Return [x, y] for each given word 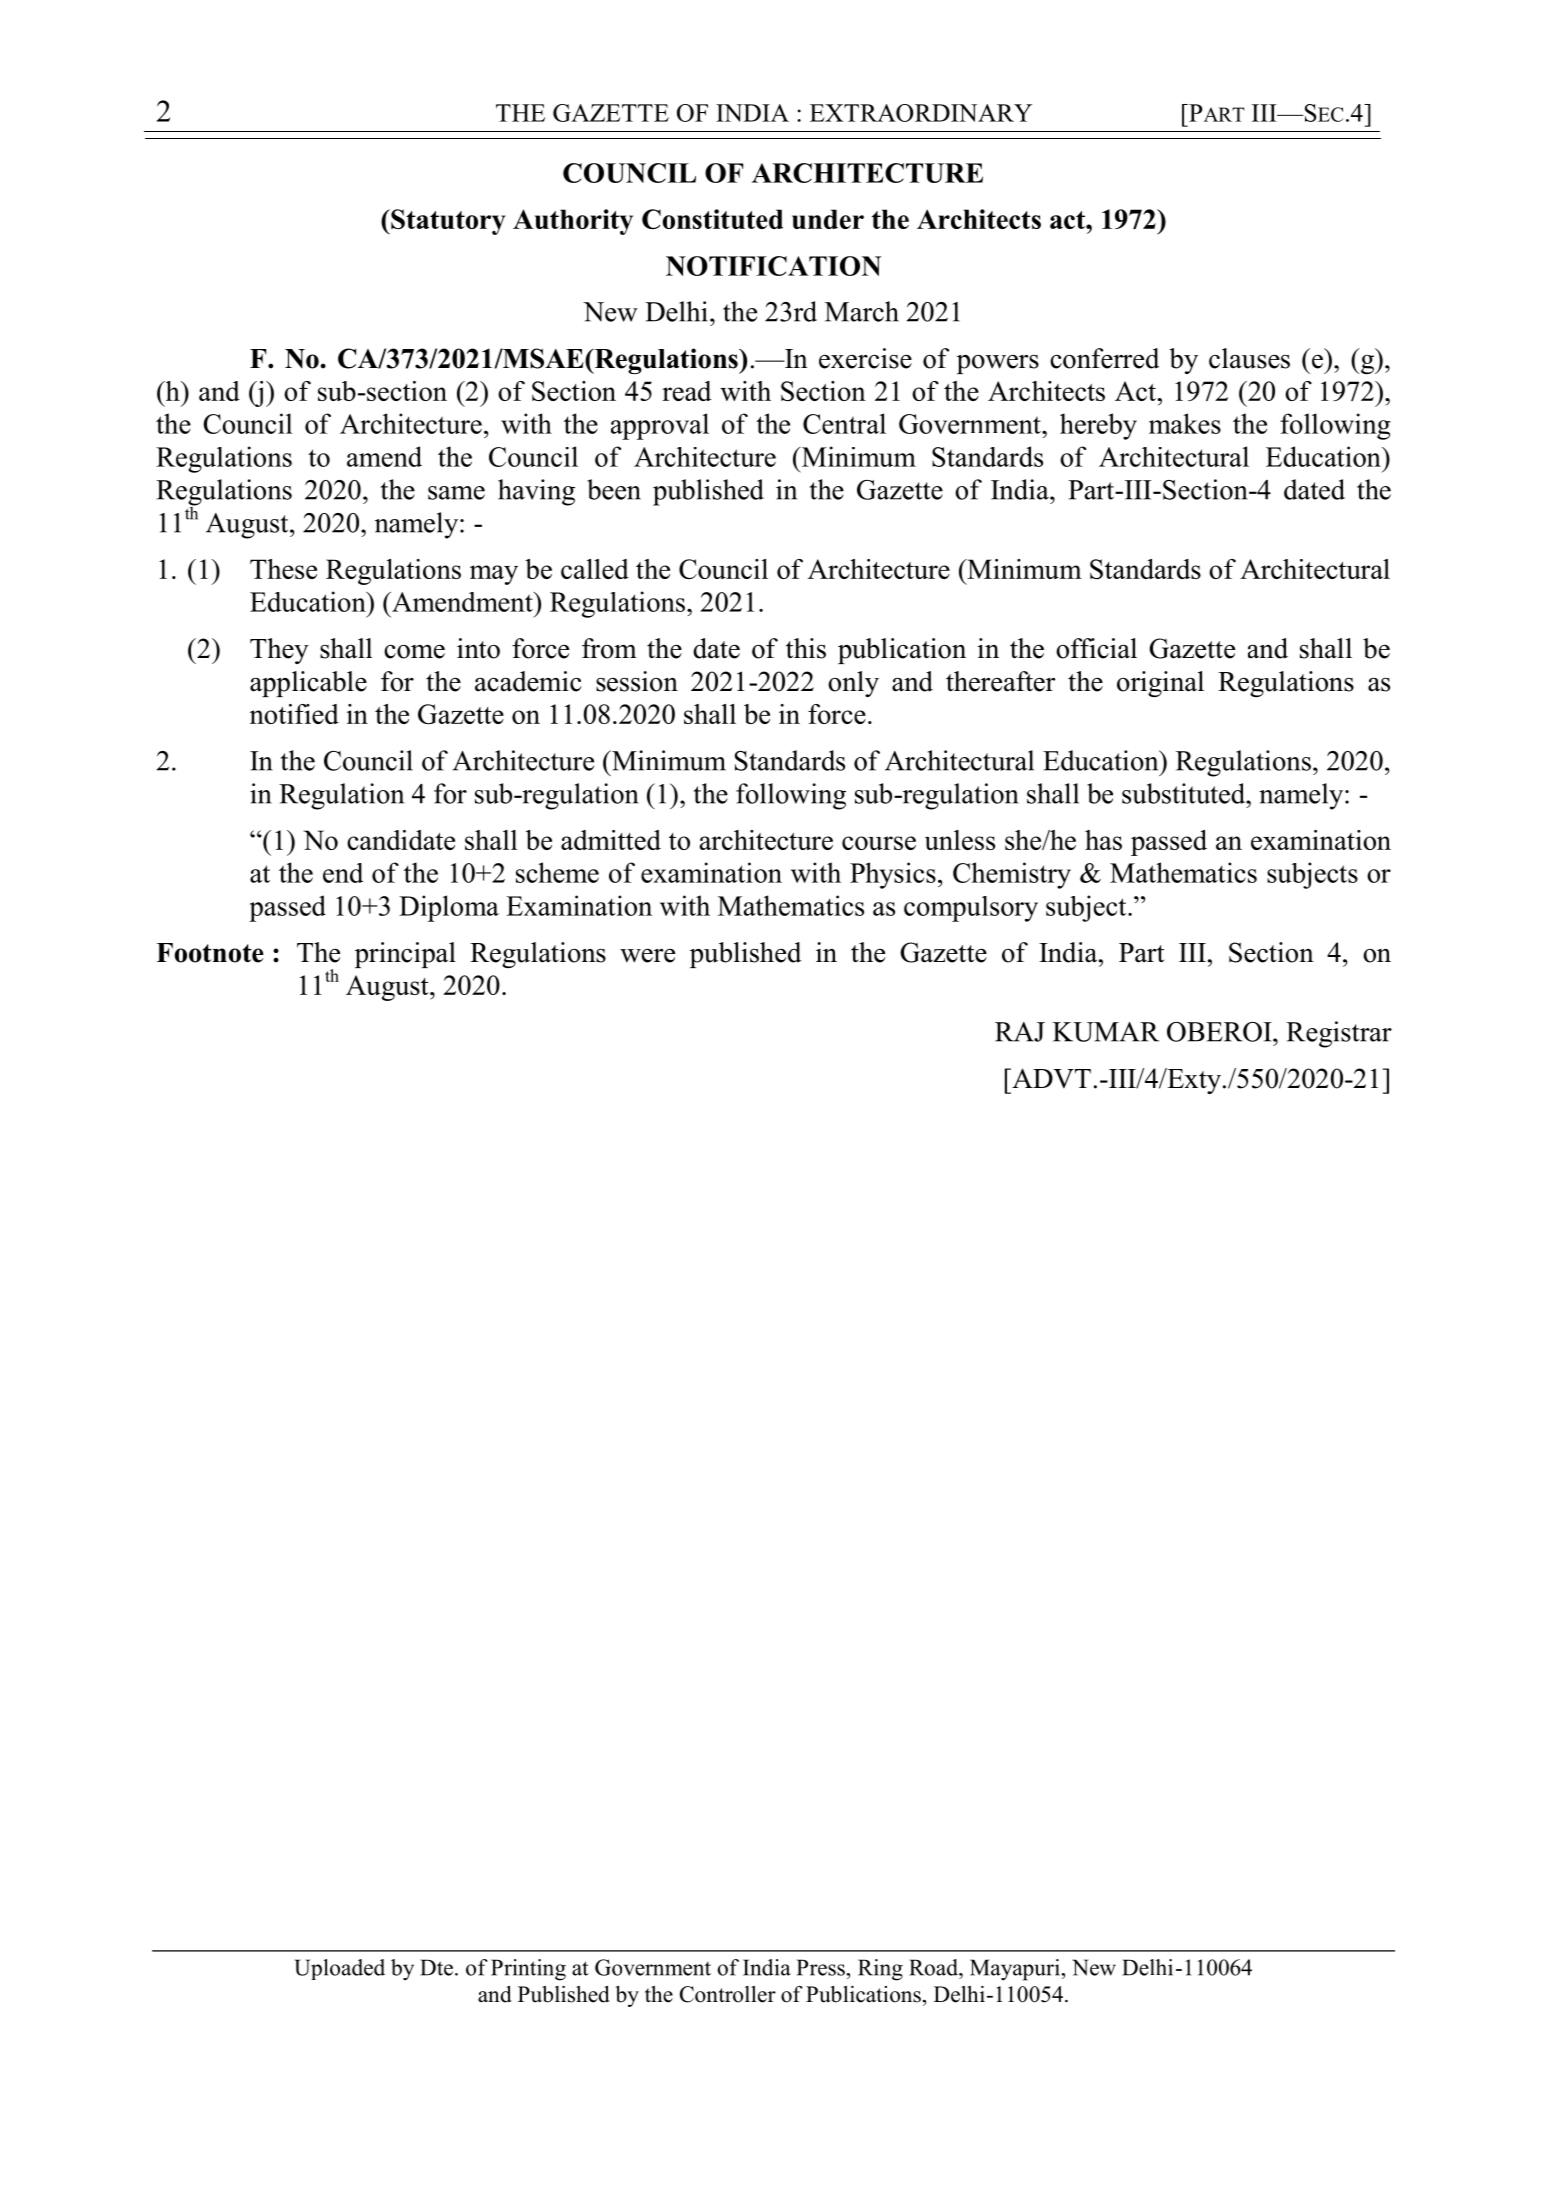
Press [822, 1967]
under [828, 219]
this [806, 648]
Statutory [447, 222]
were [647, 956]
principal [405, 955]
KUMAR [1106, 1032]
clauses [1249, 358]
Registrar [1339, 1034]
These [283, 569]
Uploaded [339, 1969]
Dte [436, 1967]
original [1160, 684]
